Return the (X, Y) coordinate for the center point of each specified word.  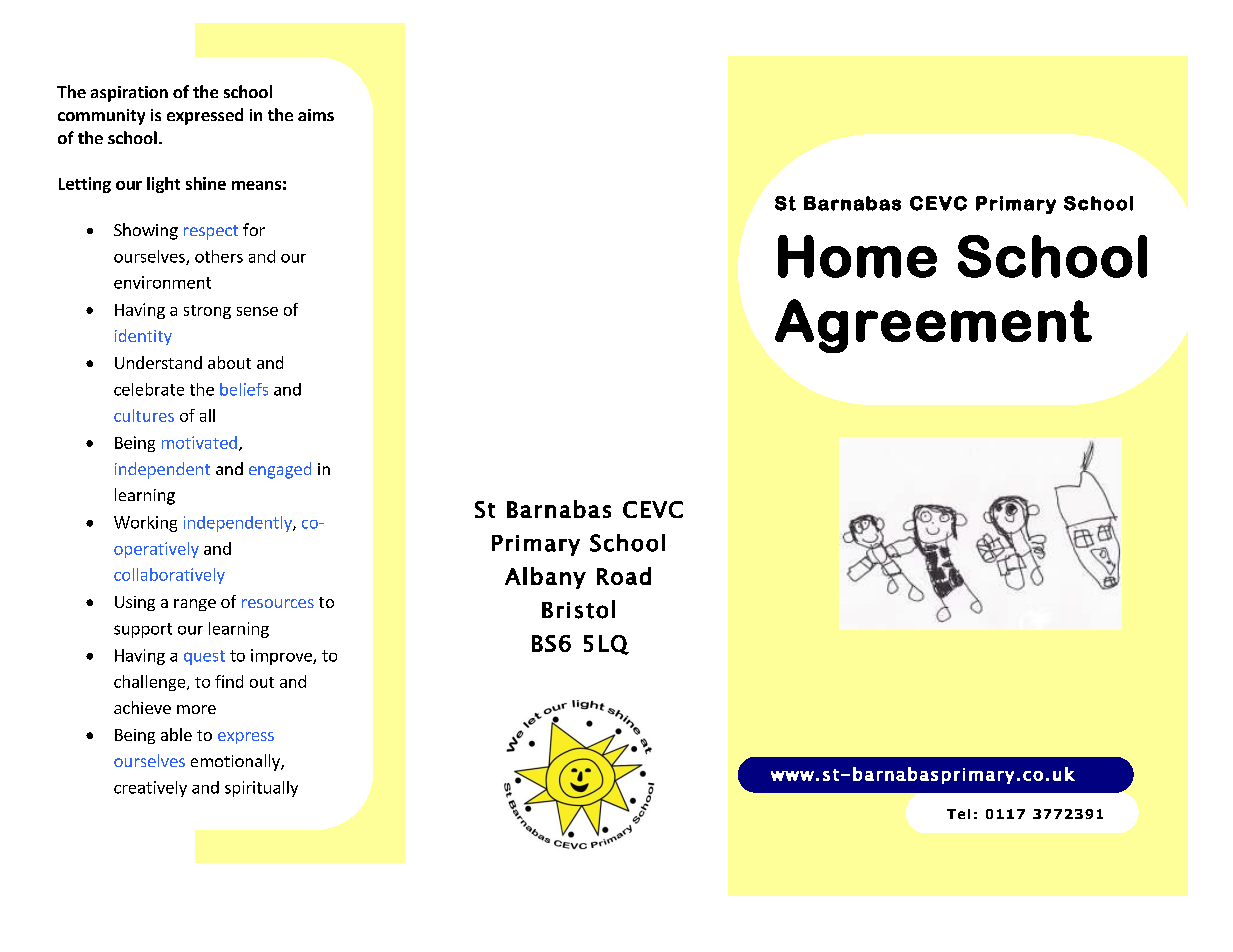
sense (257, 311)
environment (162, 282)
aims (316, 115)
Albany (545, 578)
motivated (199, 442)
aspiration (129, 94)
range (195, 605)
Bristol (578, 609)
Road (624, 576)
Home (857, 256)
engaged (280, 470)
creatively (150, 789)
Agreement (933, 326)
